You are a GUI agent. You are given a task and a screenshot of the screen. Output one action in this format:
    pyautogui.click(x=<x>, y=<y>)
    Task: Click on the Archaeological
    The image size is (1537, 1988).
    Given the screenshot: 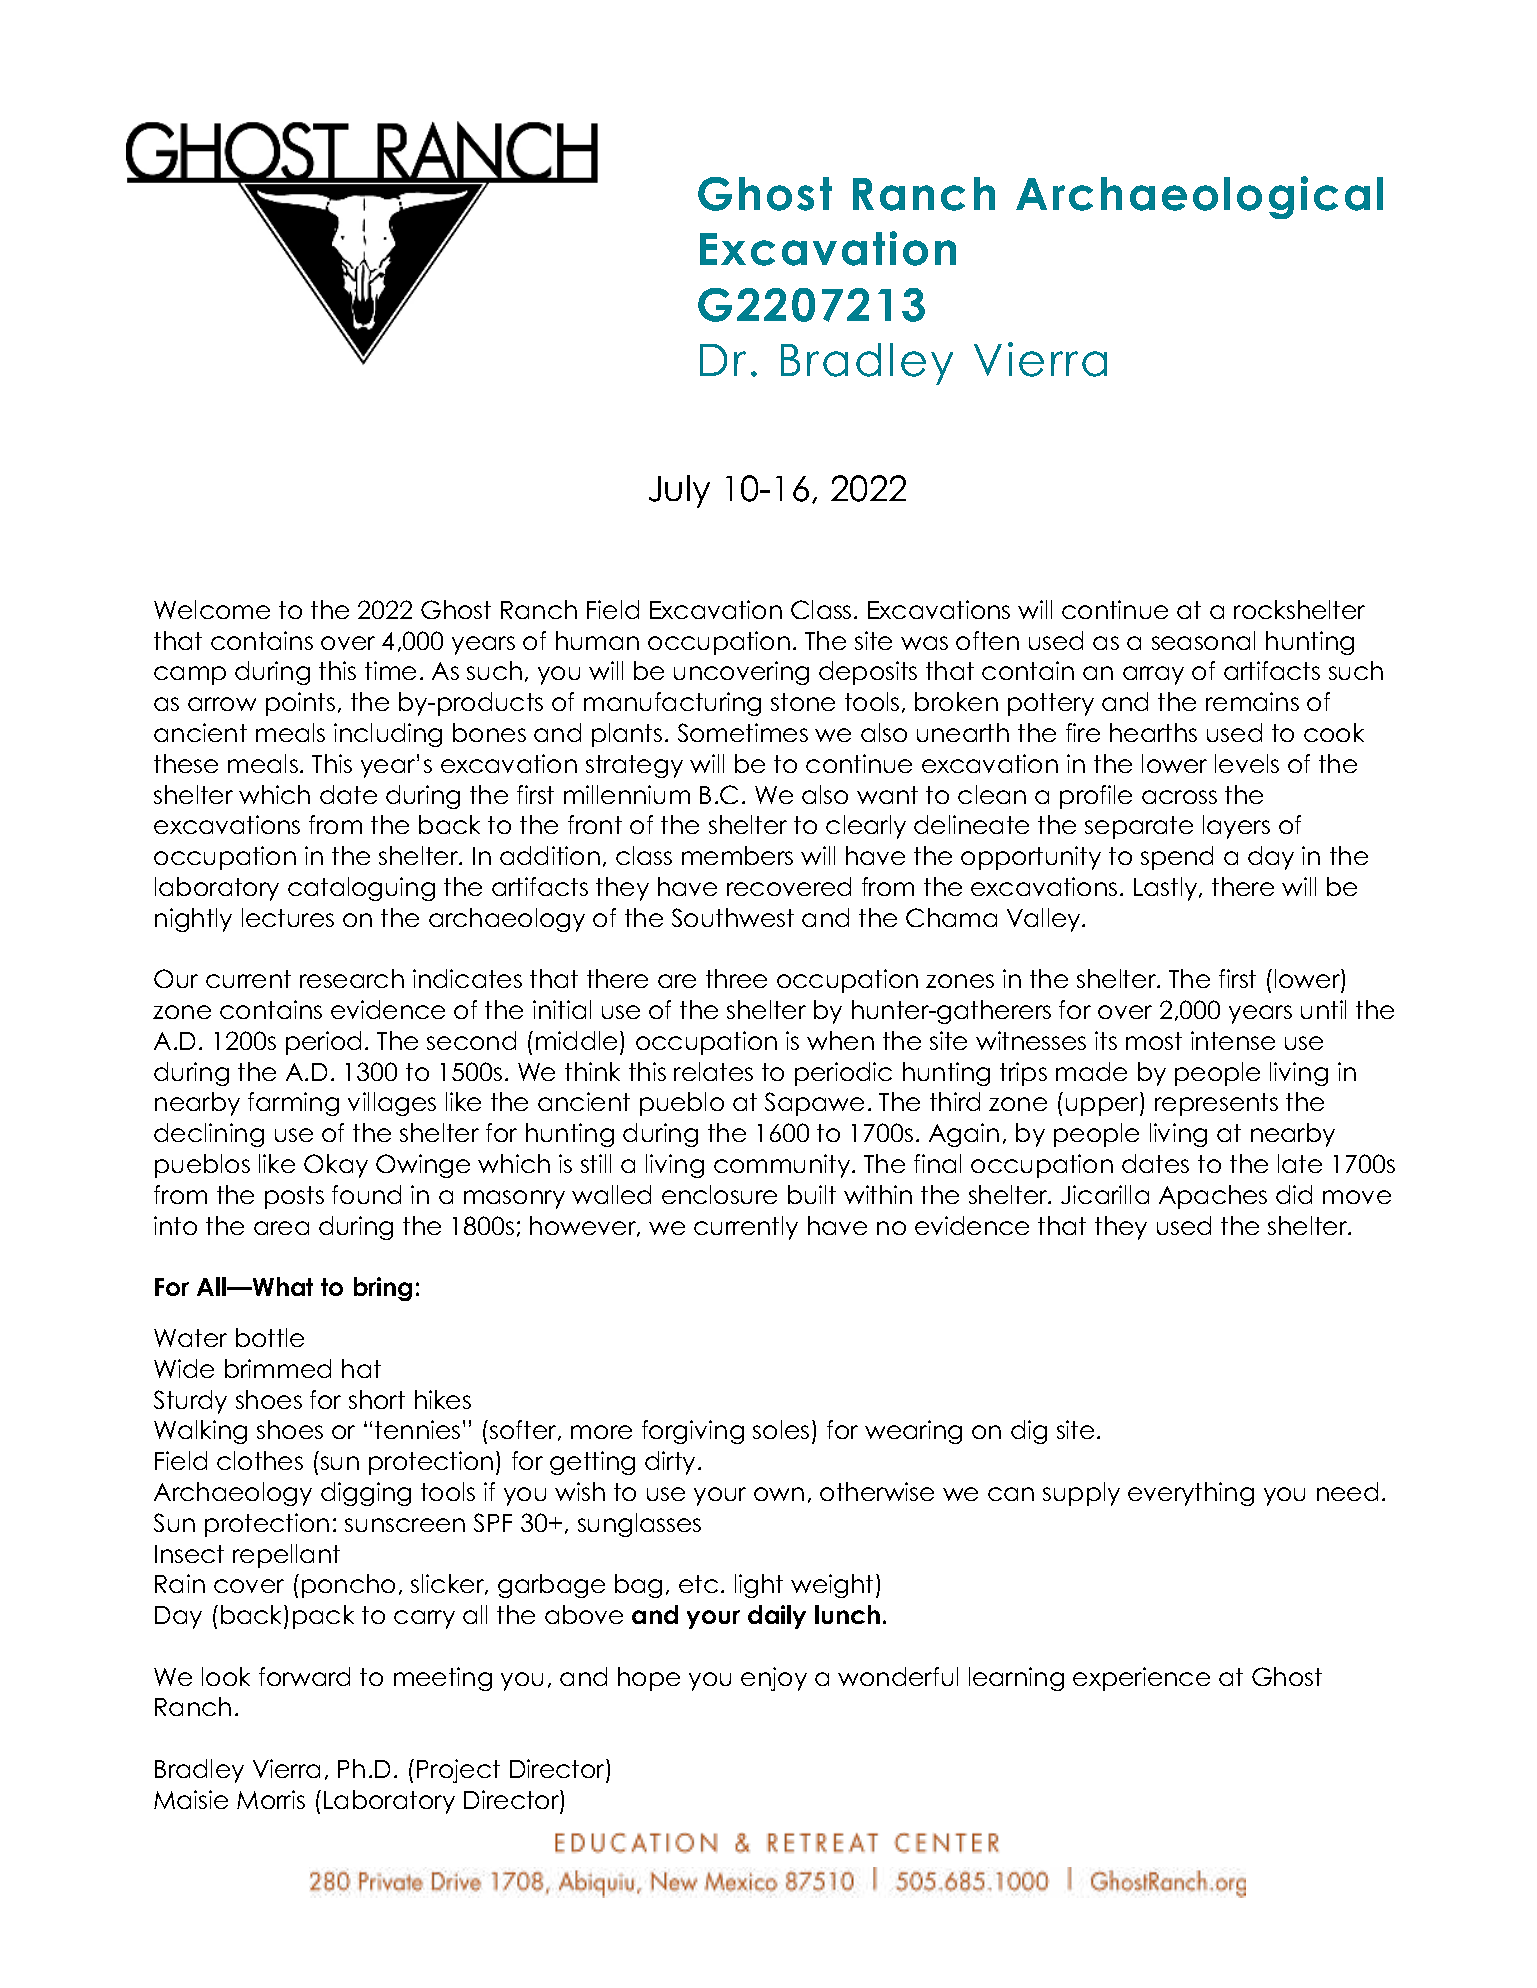 What is the action you would take?
    pyautogui.click(x=1199, y=197)
